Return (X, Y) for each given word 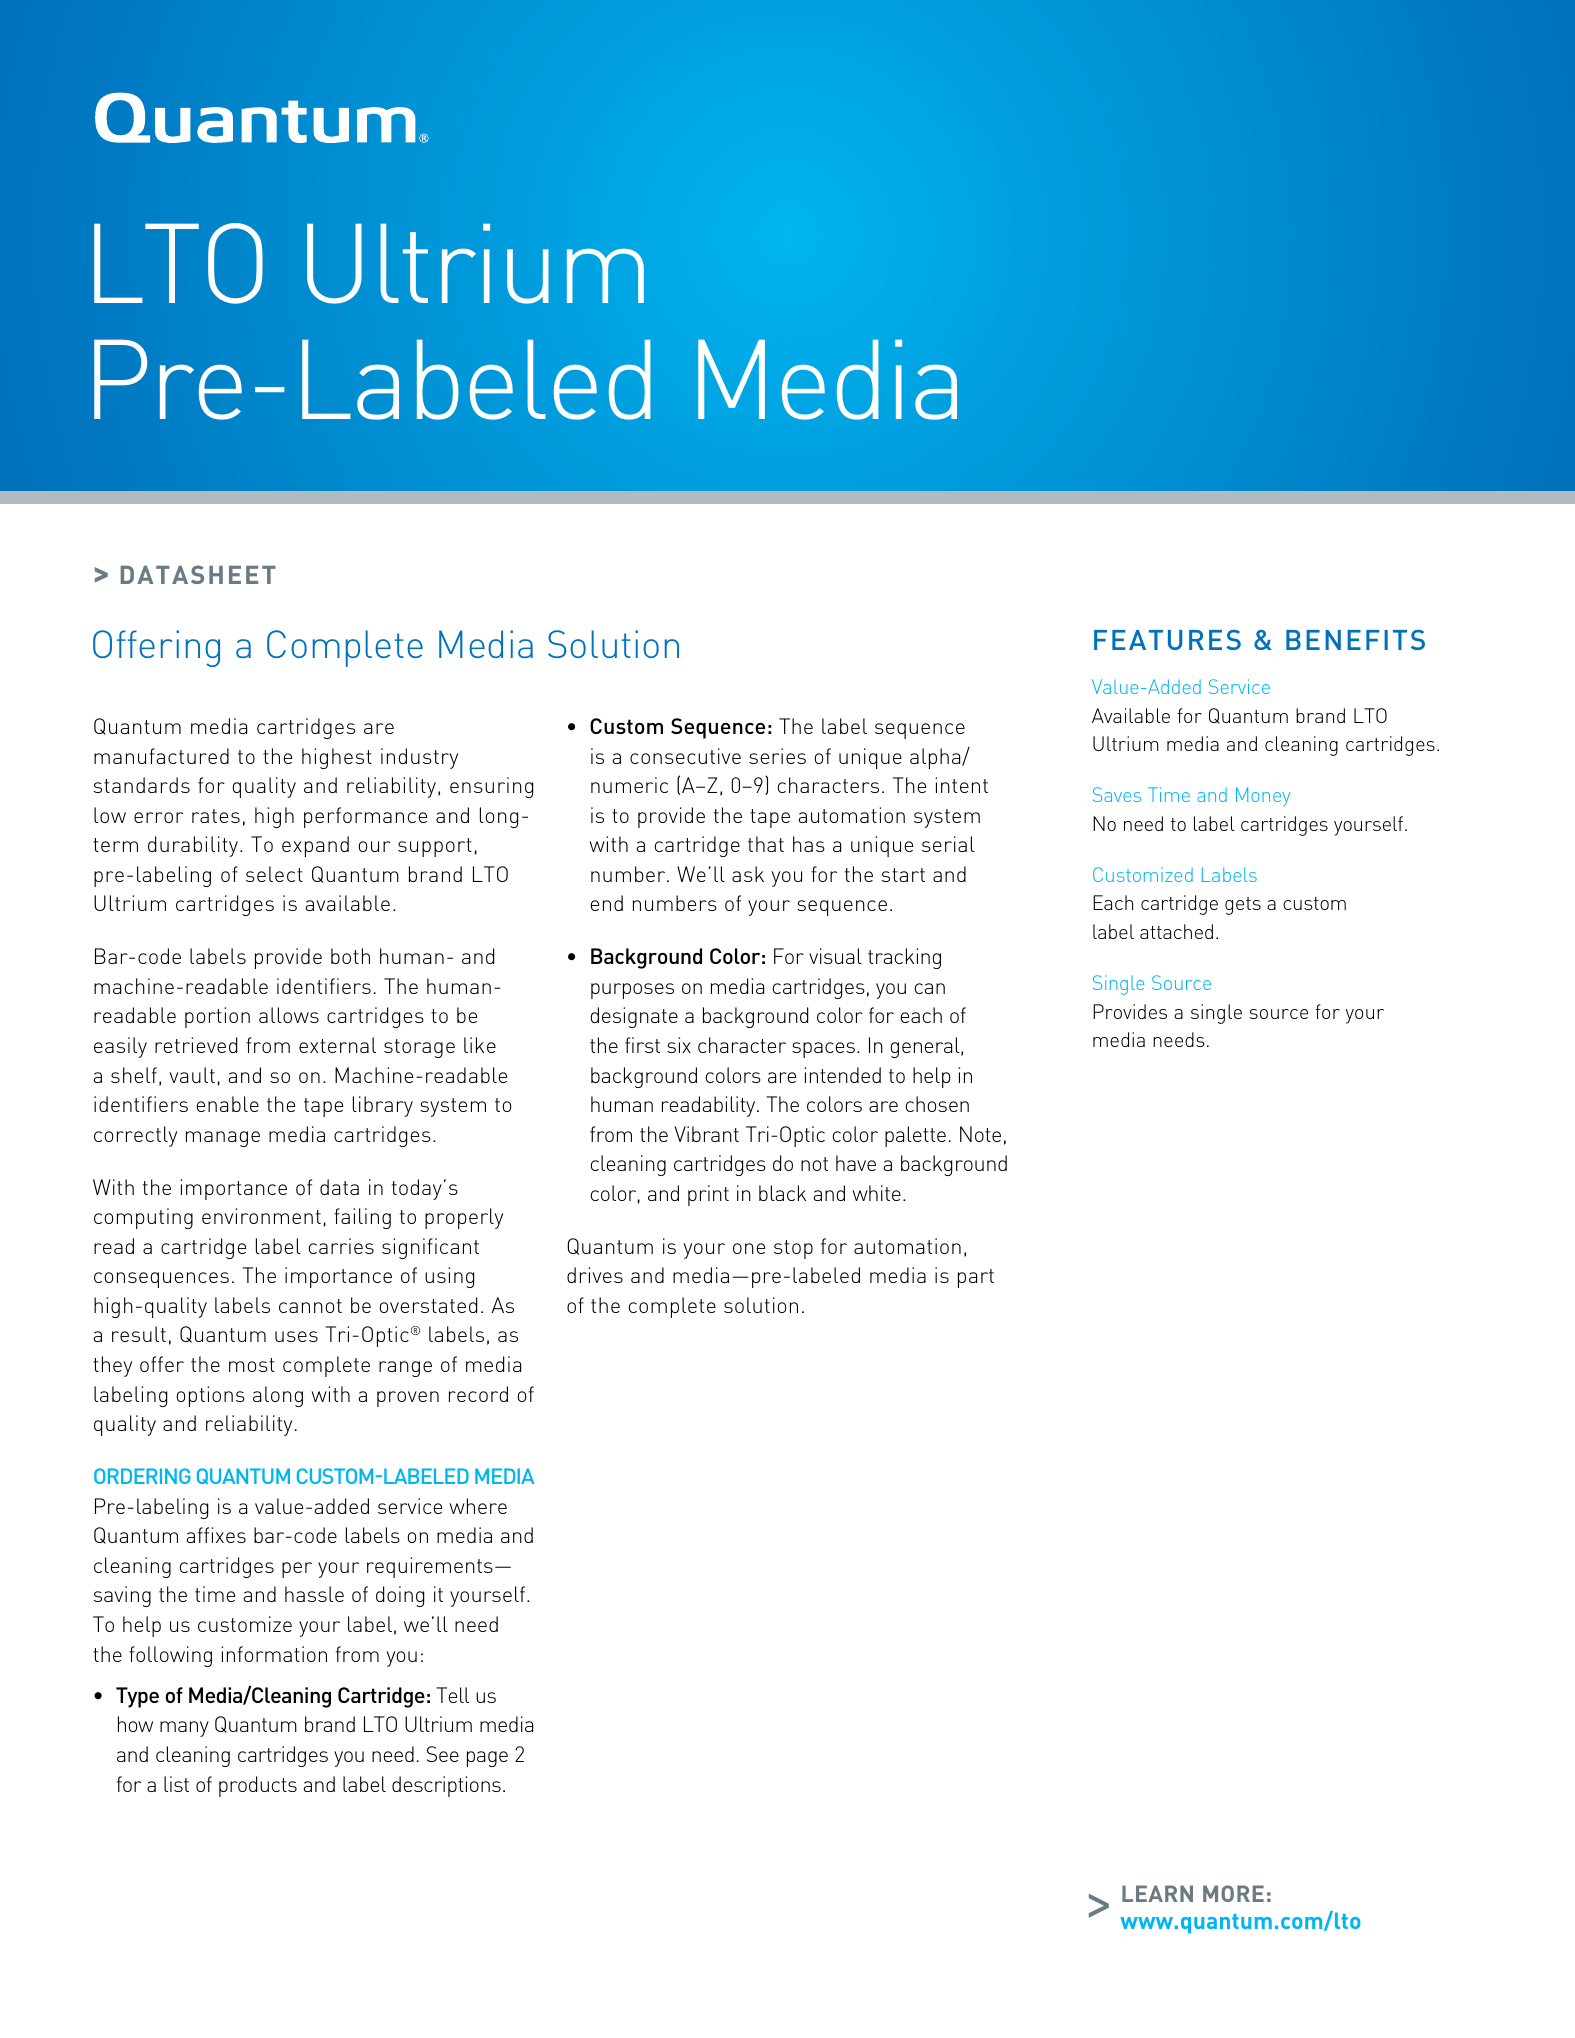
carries (341, 1246)
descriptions (446, 1786)
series (777, 756)
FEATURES (1167, 640)
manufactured (161, 756)
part (976, 1278)
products (258, 1786)
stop (793, 1249)
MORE (1233, 1893)
